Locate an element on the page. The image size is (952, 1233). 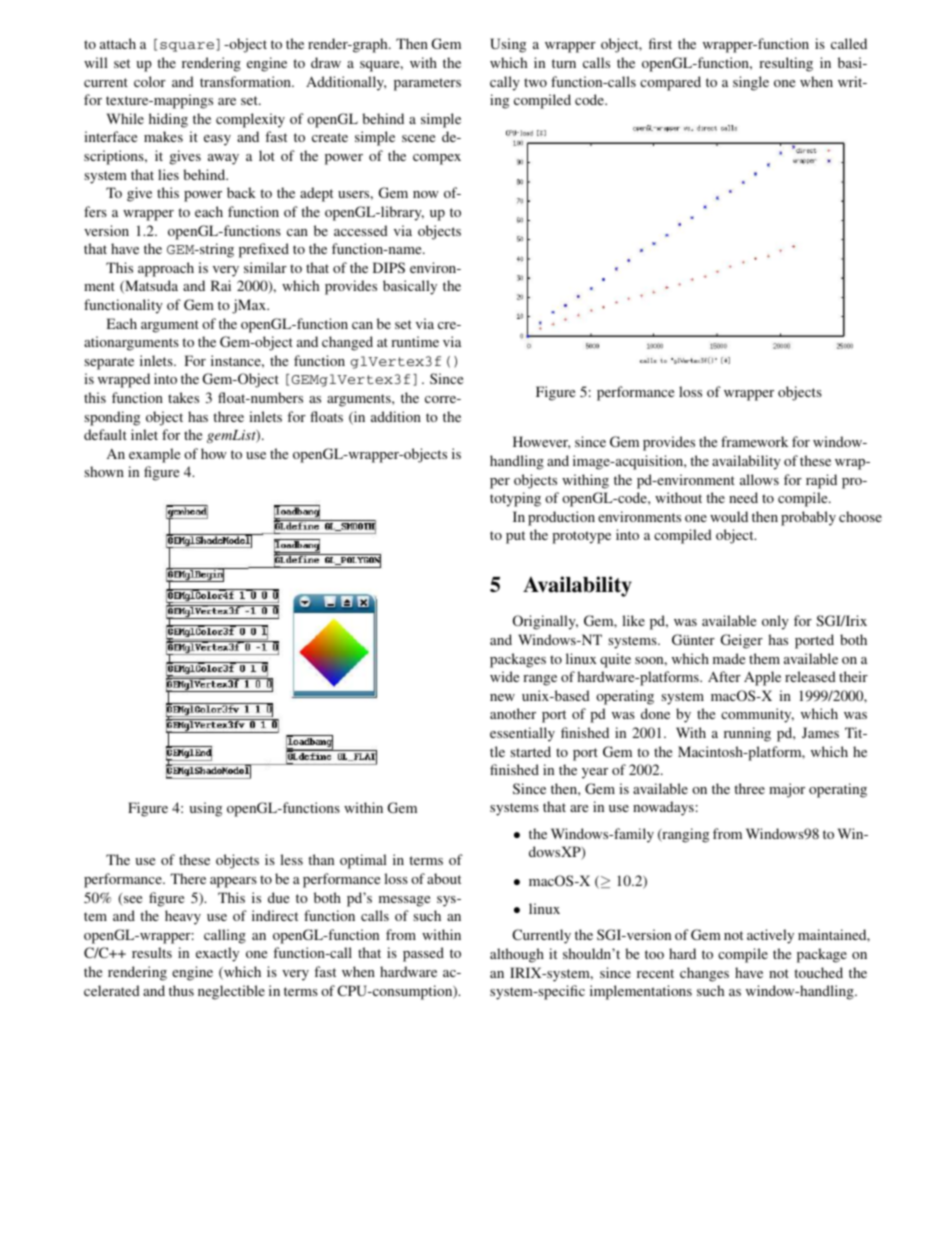
resulting is located at coordinates (786, 64).
